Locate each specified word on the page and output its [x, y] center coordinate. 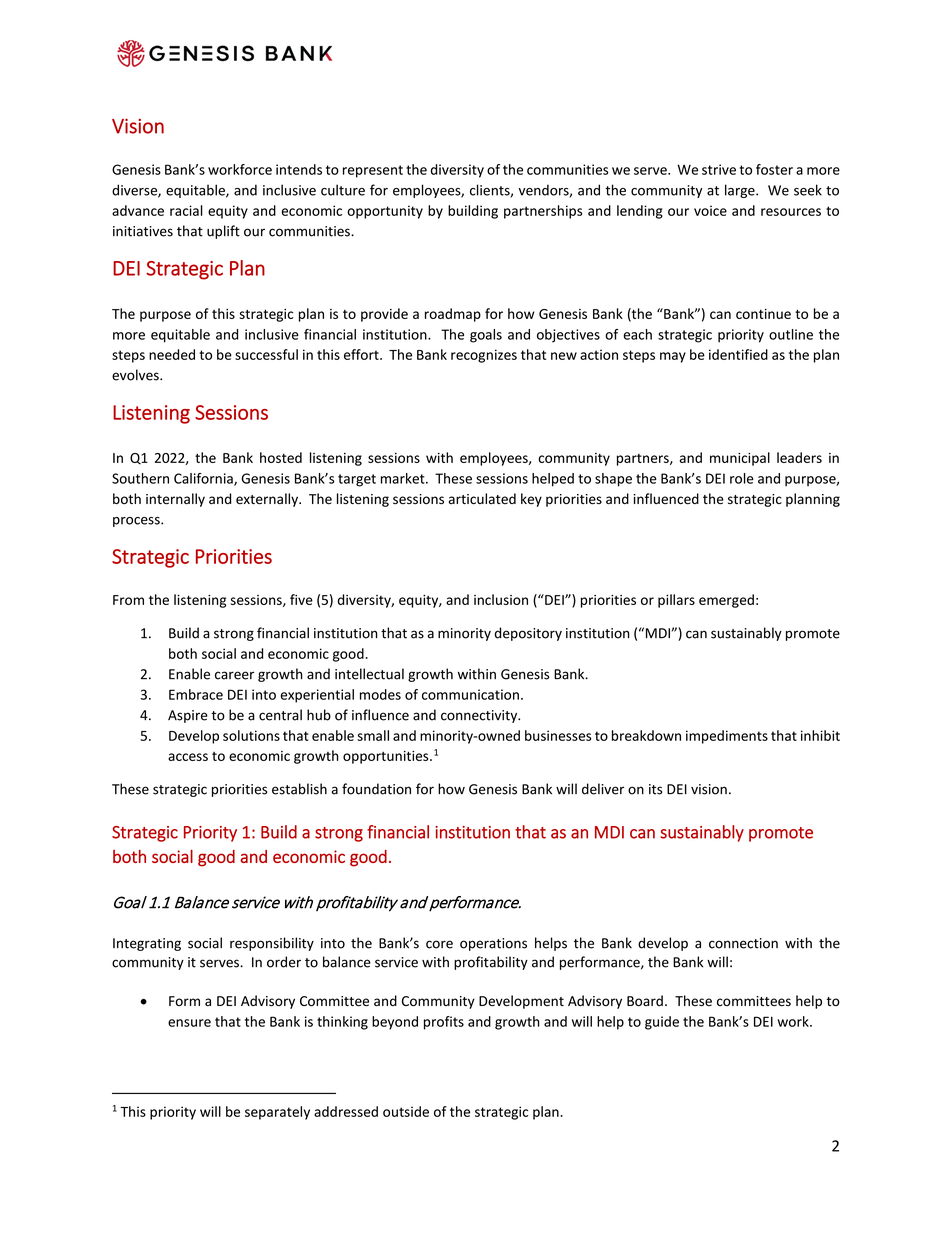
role [742, 478]
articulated [482, 498]
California [204, 479]
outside [406, 1111]
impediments [727, 737]
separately [277, 1113]
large [741, 191]
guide [662, 1023]
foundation [376, 789]
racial [186, 210]
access [188, 757]
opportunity [385, 212]
